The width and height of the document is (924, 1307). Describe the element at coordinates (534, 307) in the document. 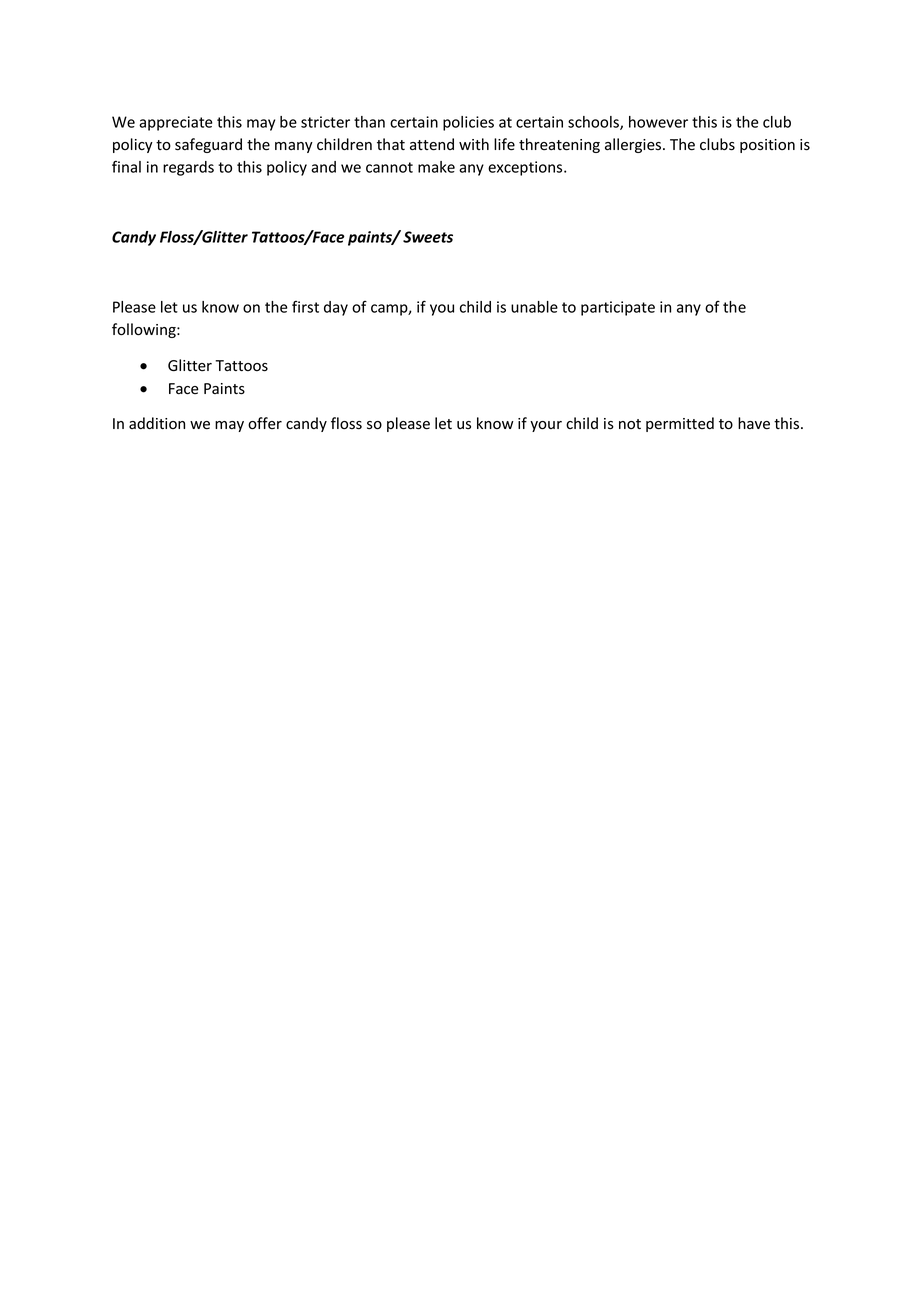

I see `unable` at that location.
